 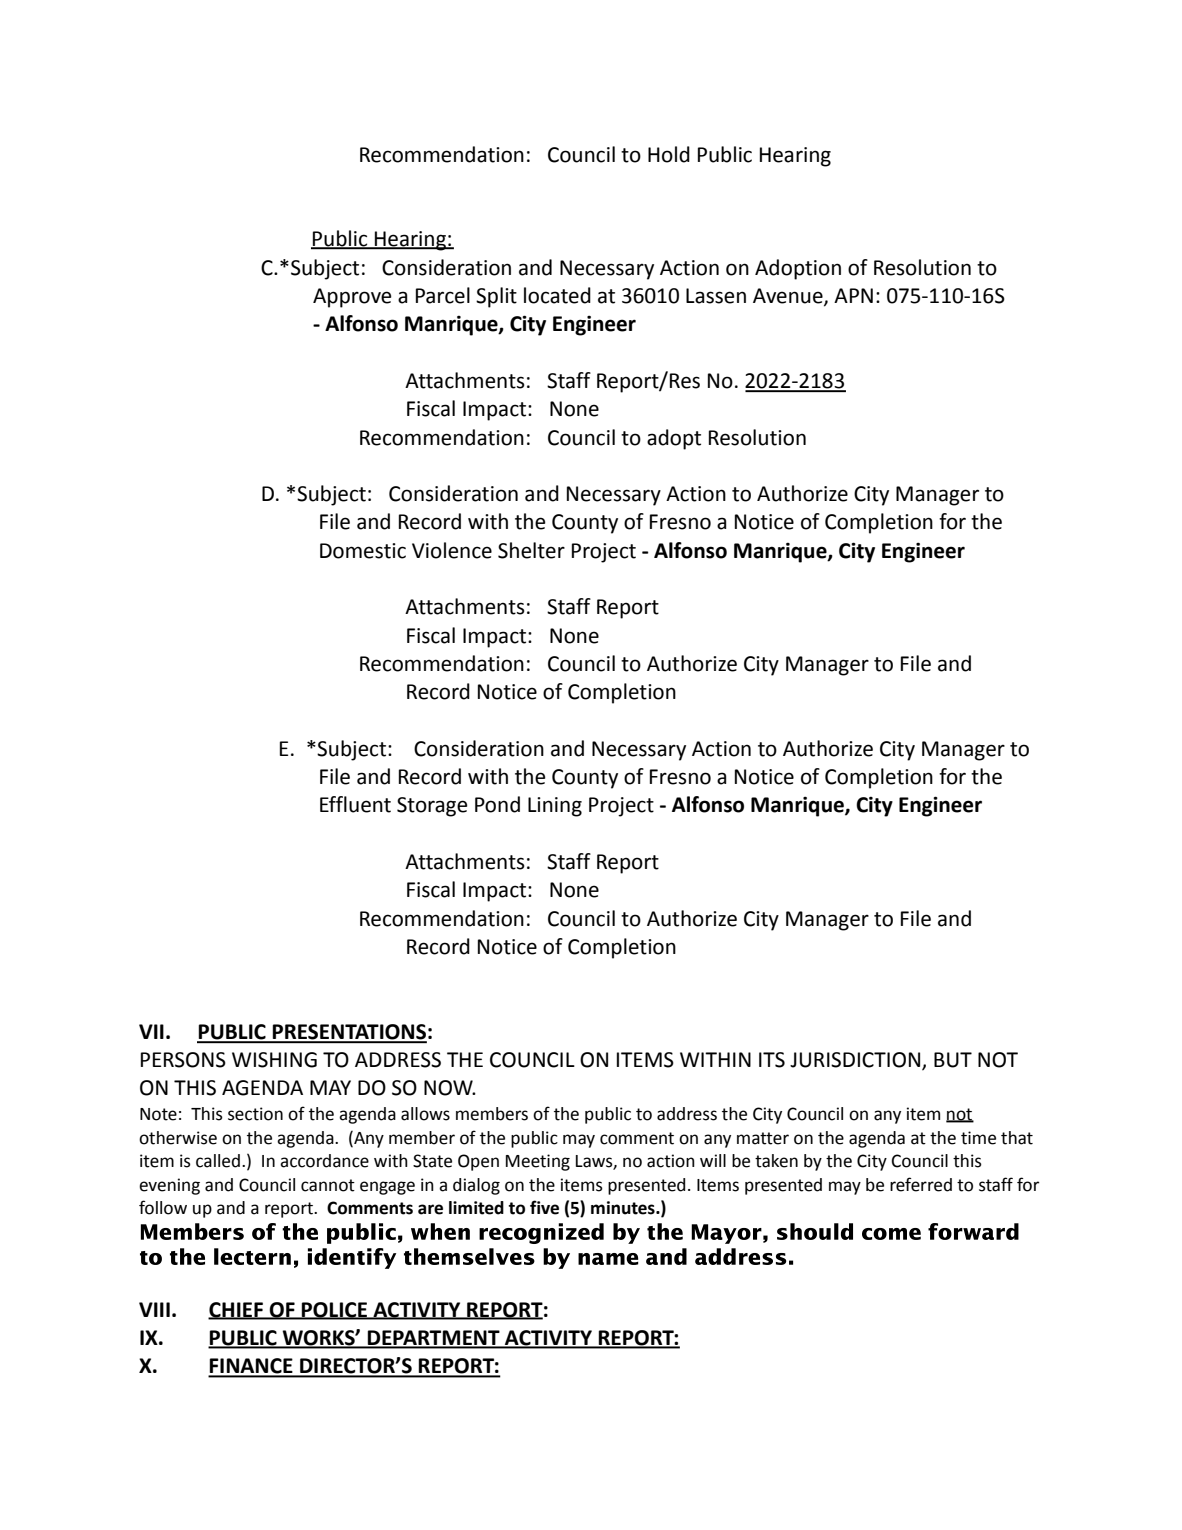 What do you see at coordinates (669, 154) in the screenshot?
I see `Hold` at bounding box center [669, 154].
